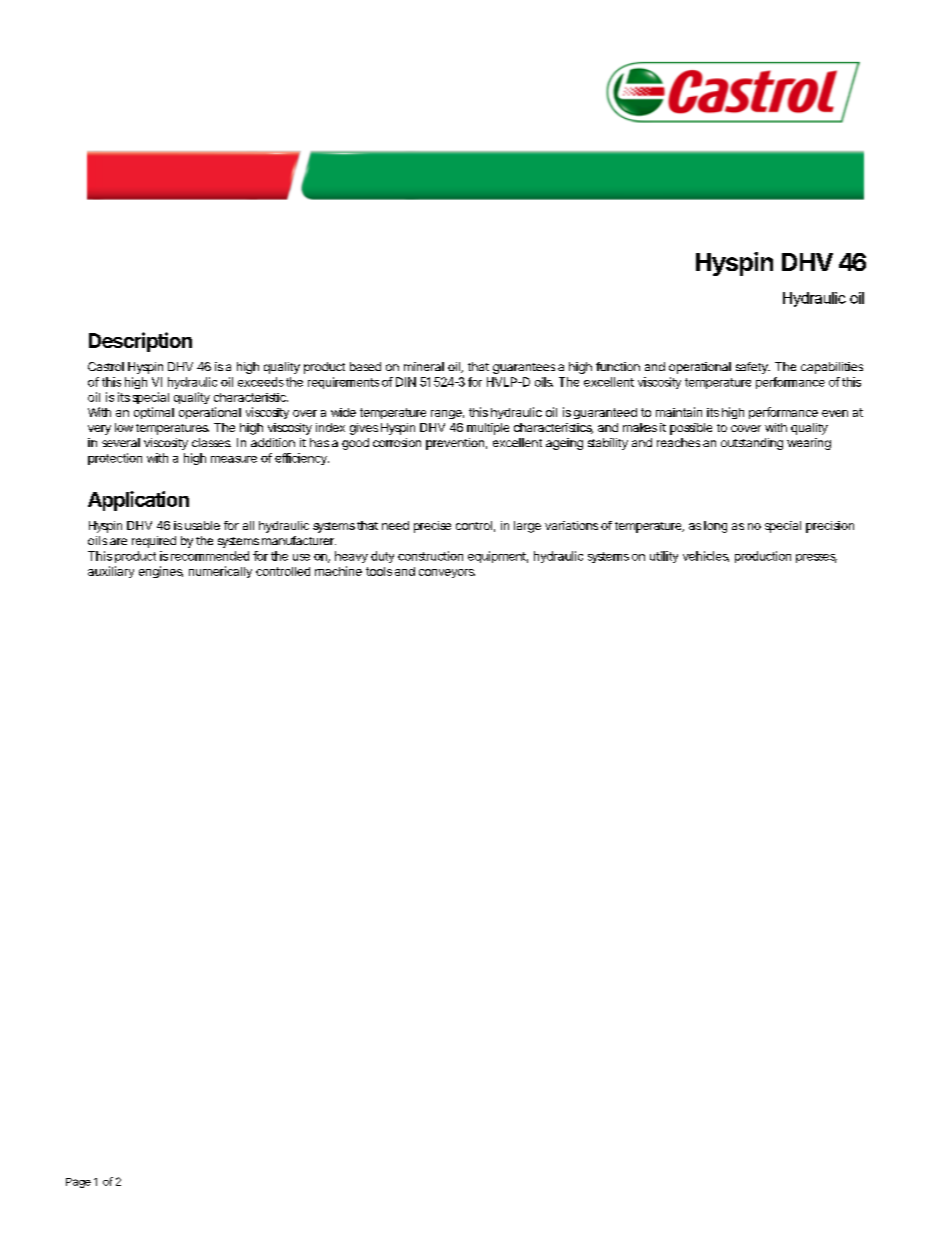  What do you see at coordinates (338, 571) in the page?
I see `machine` at bounding box center [338, 571].
